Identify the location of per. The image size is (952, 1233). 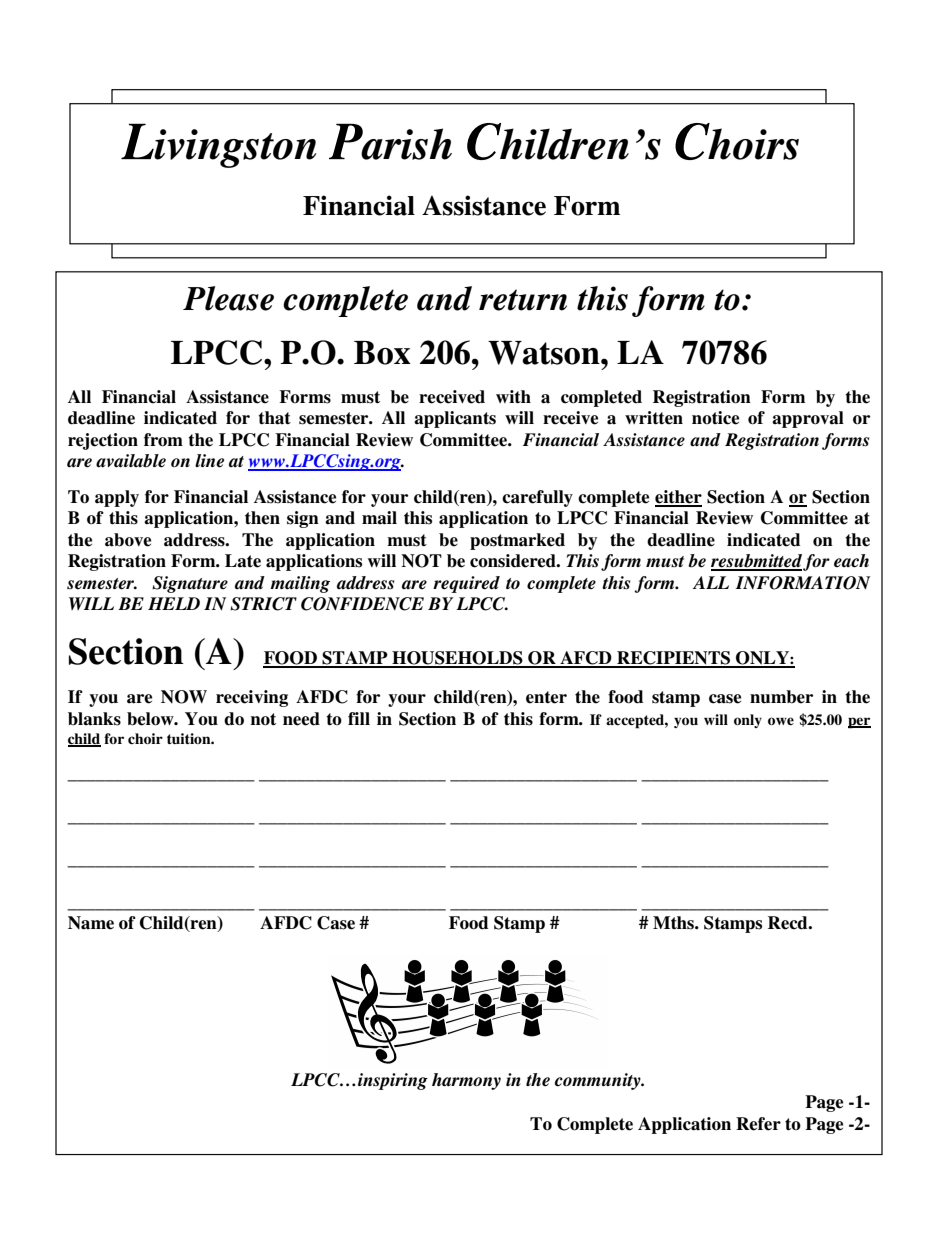
(859, 723).
